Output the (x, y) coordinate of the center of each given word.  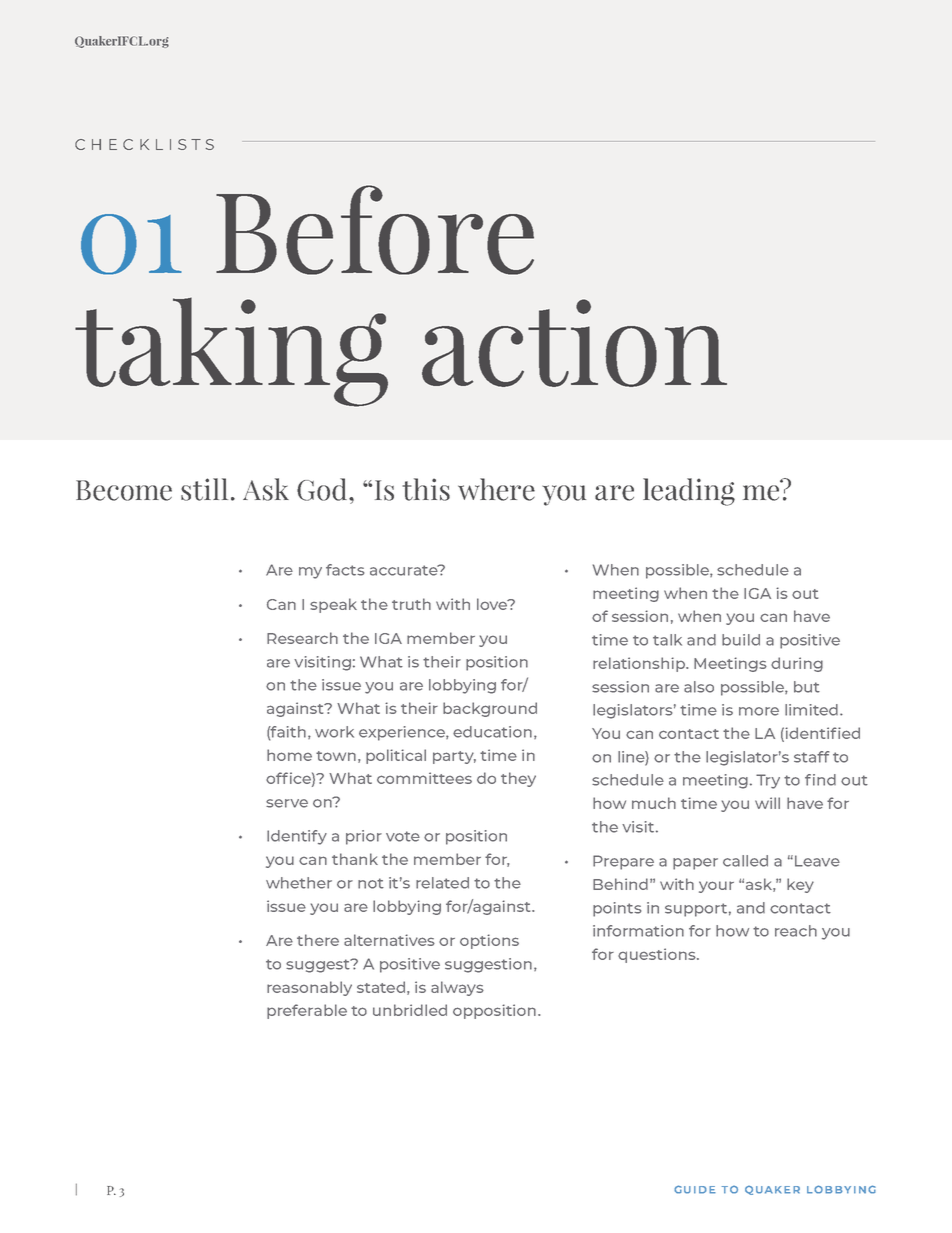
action (574, 343)
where (496, 489)
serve (287, 803)
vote (403, 836)
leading (689, 492)
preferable (307, 1011)
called (745, 861)
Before (375, 230)
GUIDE (695, 1189)
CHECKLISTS (144, 144)
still (204, 489)
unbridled (410, 1010)
